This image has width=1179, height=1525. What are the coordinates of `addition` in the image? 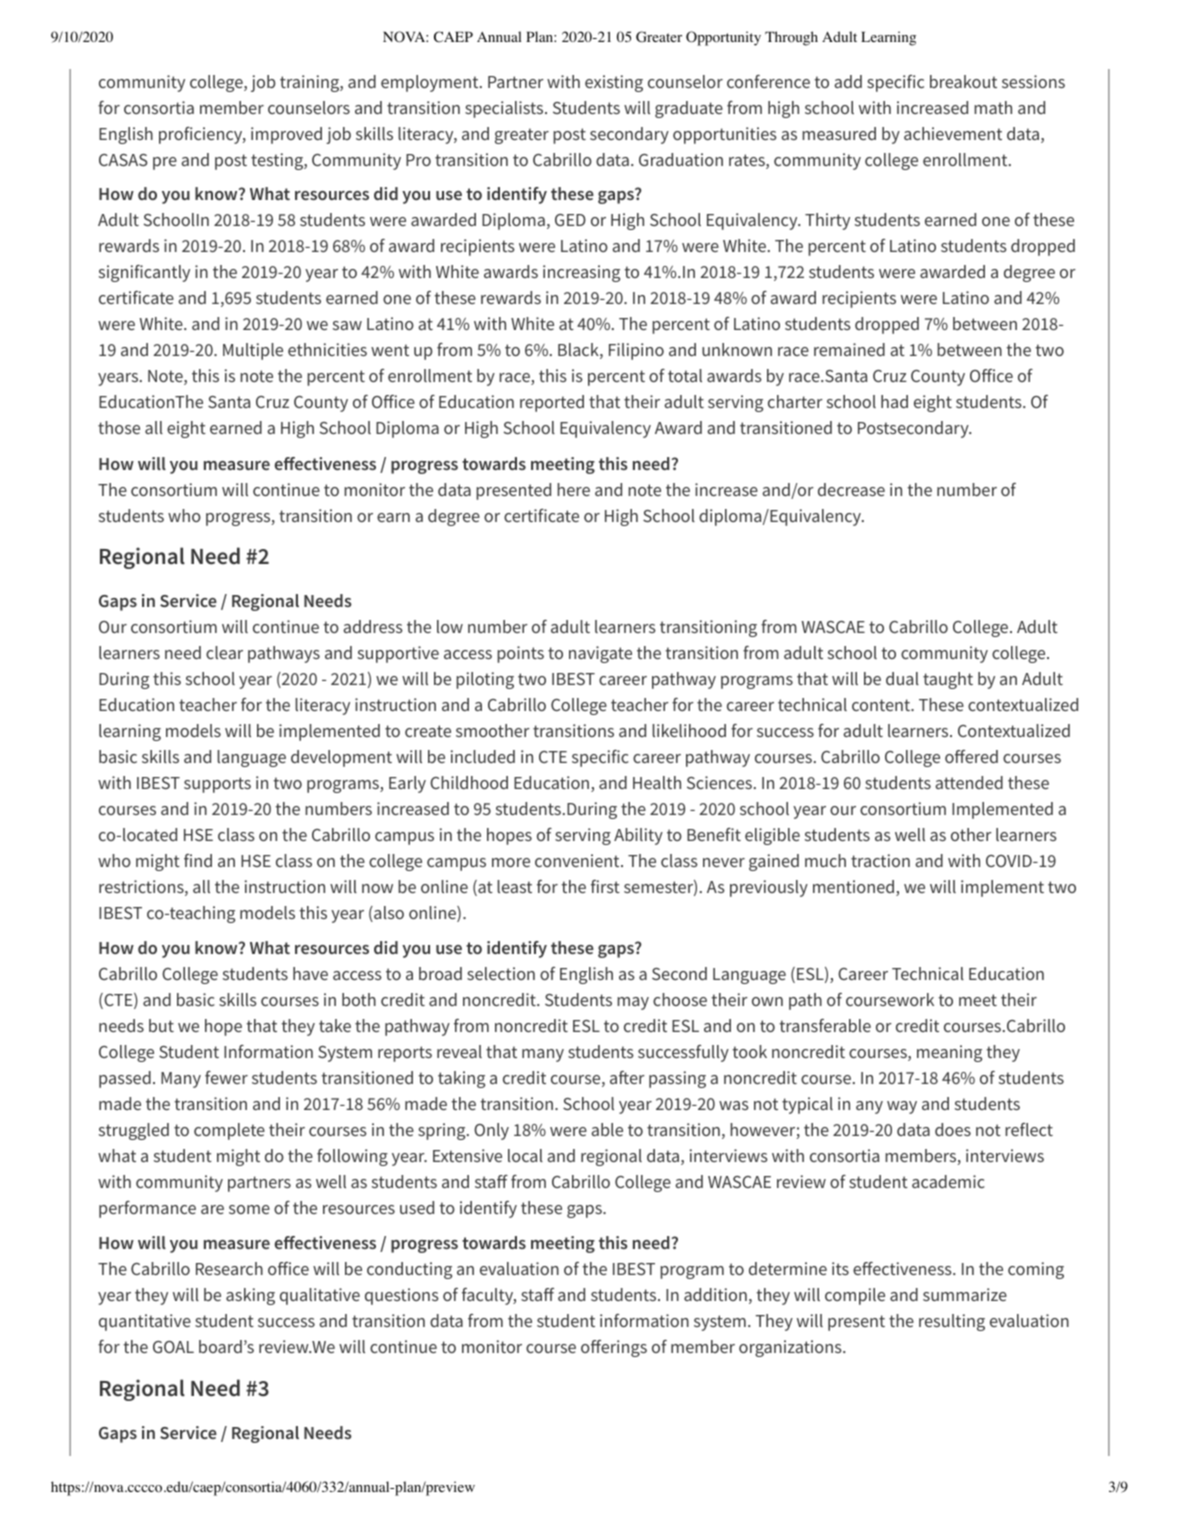 It's located at (715, 1294).
